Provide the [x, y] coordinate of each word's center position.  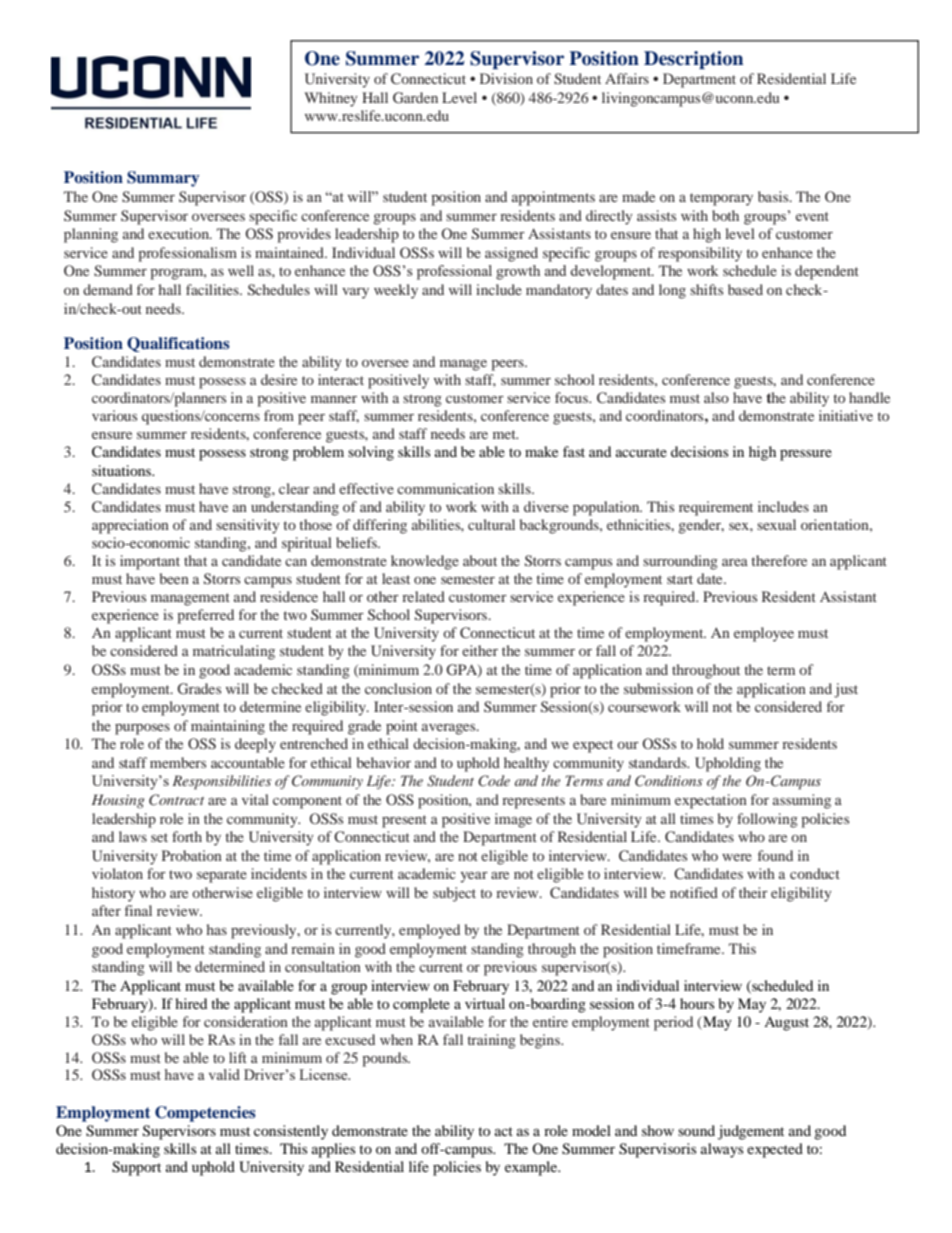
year [474, 877]
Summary [163, 179]
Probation [192, 855]
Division [506, 78]
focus [572, 397]
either [480, 650]
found [775, 855]
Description [693, 60]
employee [764, 634]
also [716, 397]
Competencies [205, 1114]
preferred [205, 616]
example [532, 1168]
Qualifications [178, 344]
